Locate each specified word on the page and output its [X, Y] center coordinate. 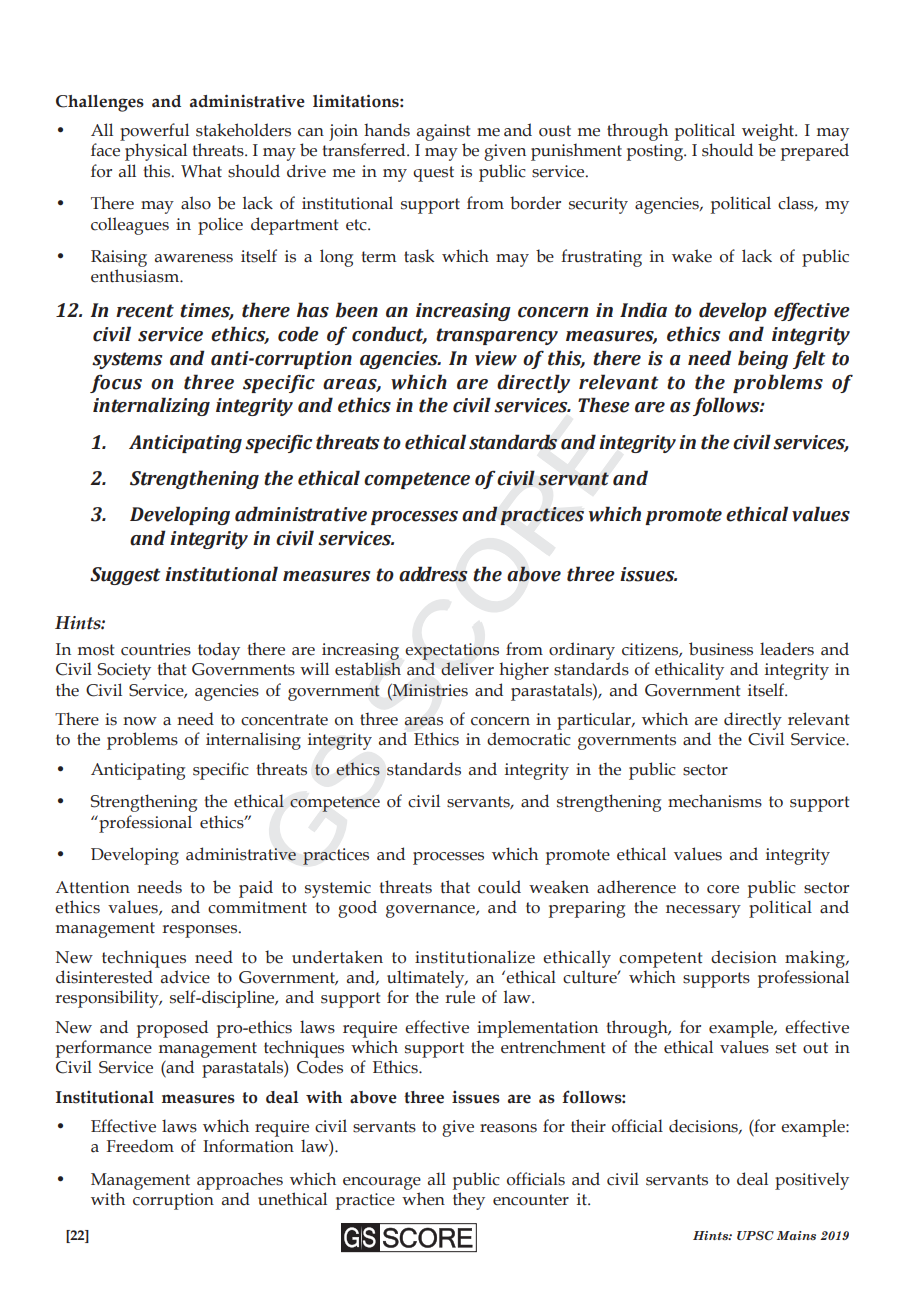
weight [768, 133]
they [469, 1201]
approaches [240, 1181]
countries [156, 649]
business [721, 649]
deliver [467, 669]
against [443, 134]
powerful [154, 132]
